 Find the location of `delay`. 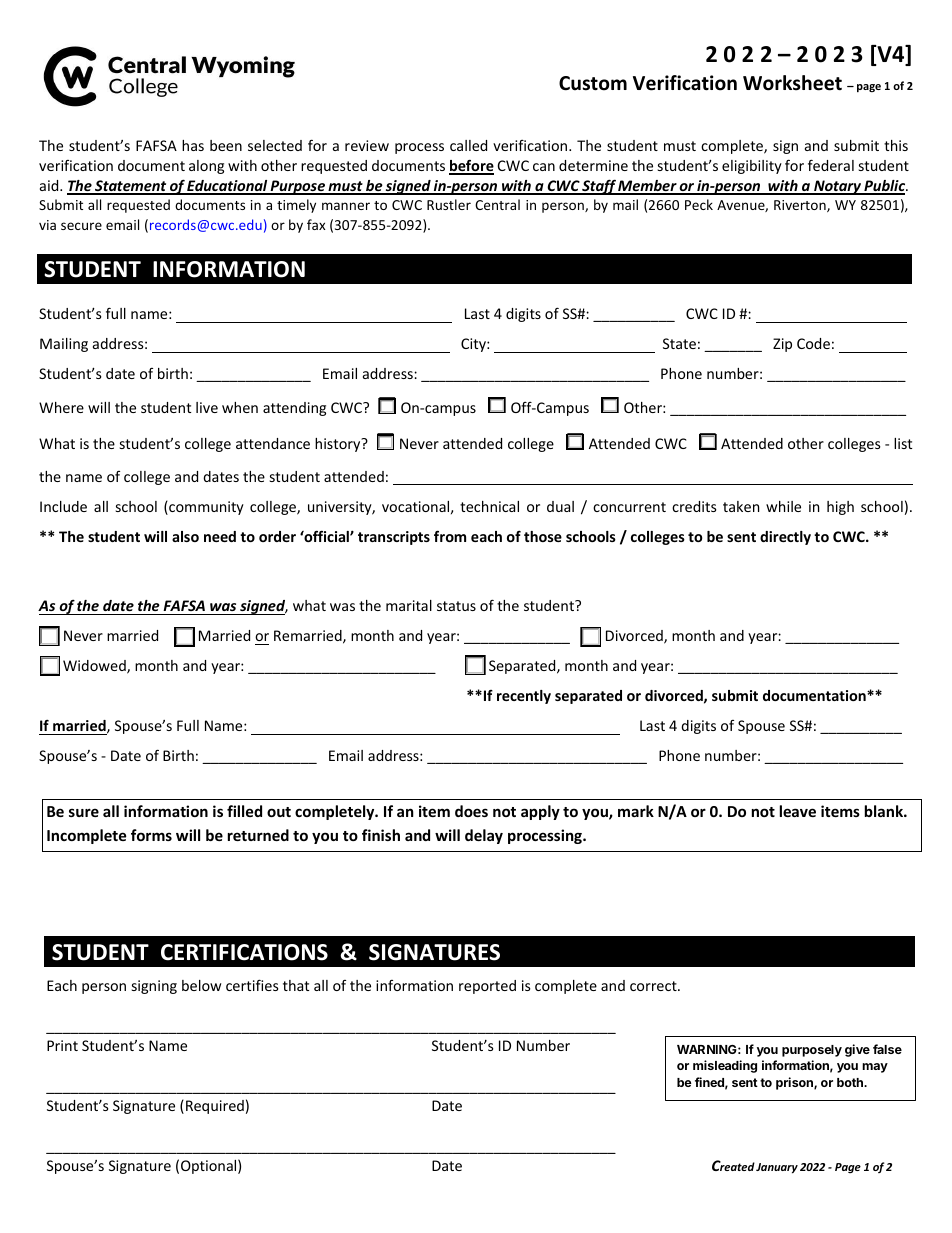

delay is located at coordinates (484, 836).
